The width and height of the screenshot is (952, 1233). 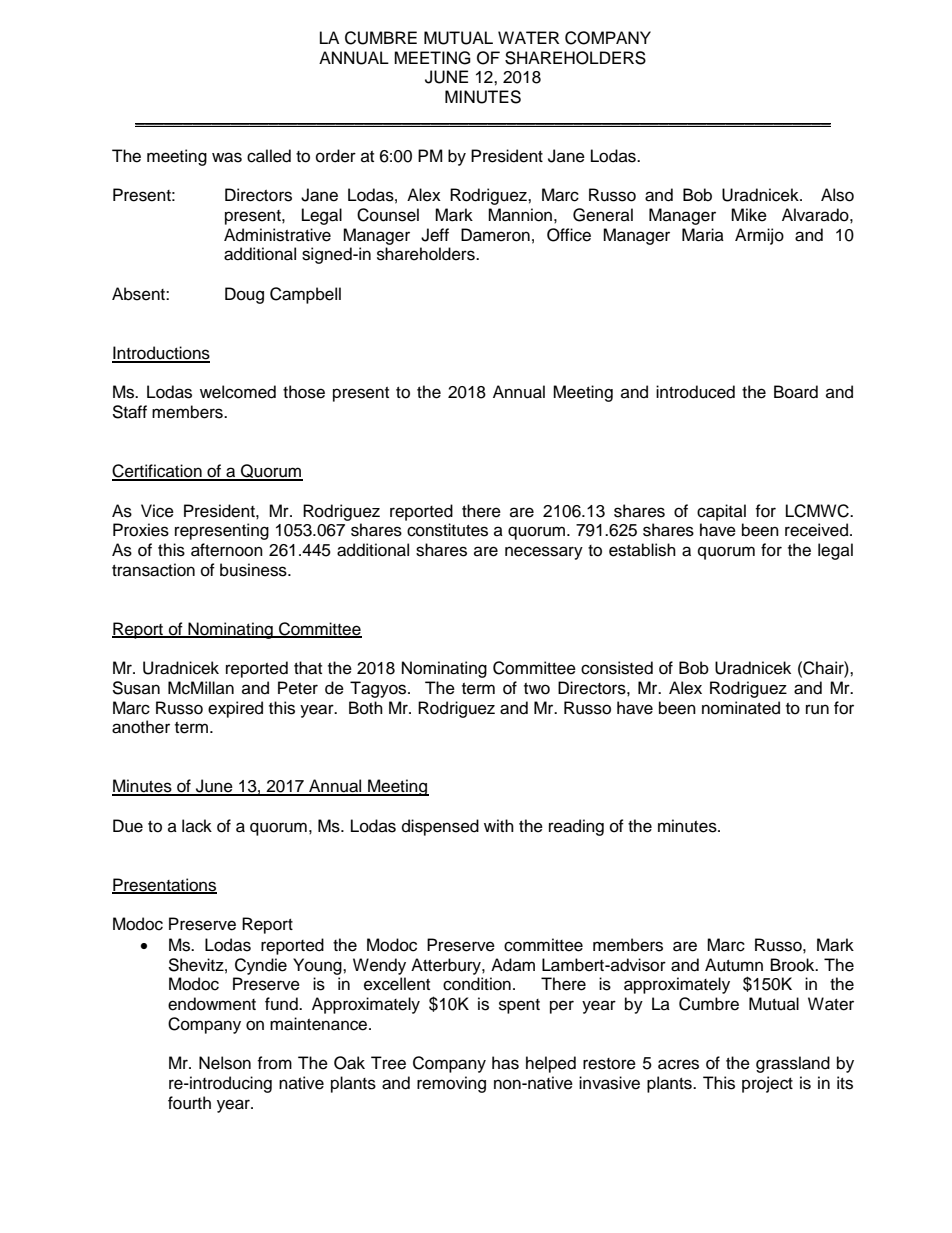 I want to click on two, so click(x=537, y=689).
